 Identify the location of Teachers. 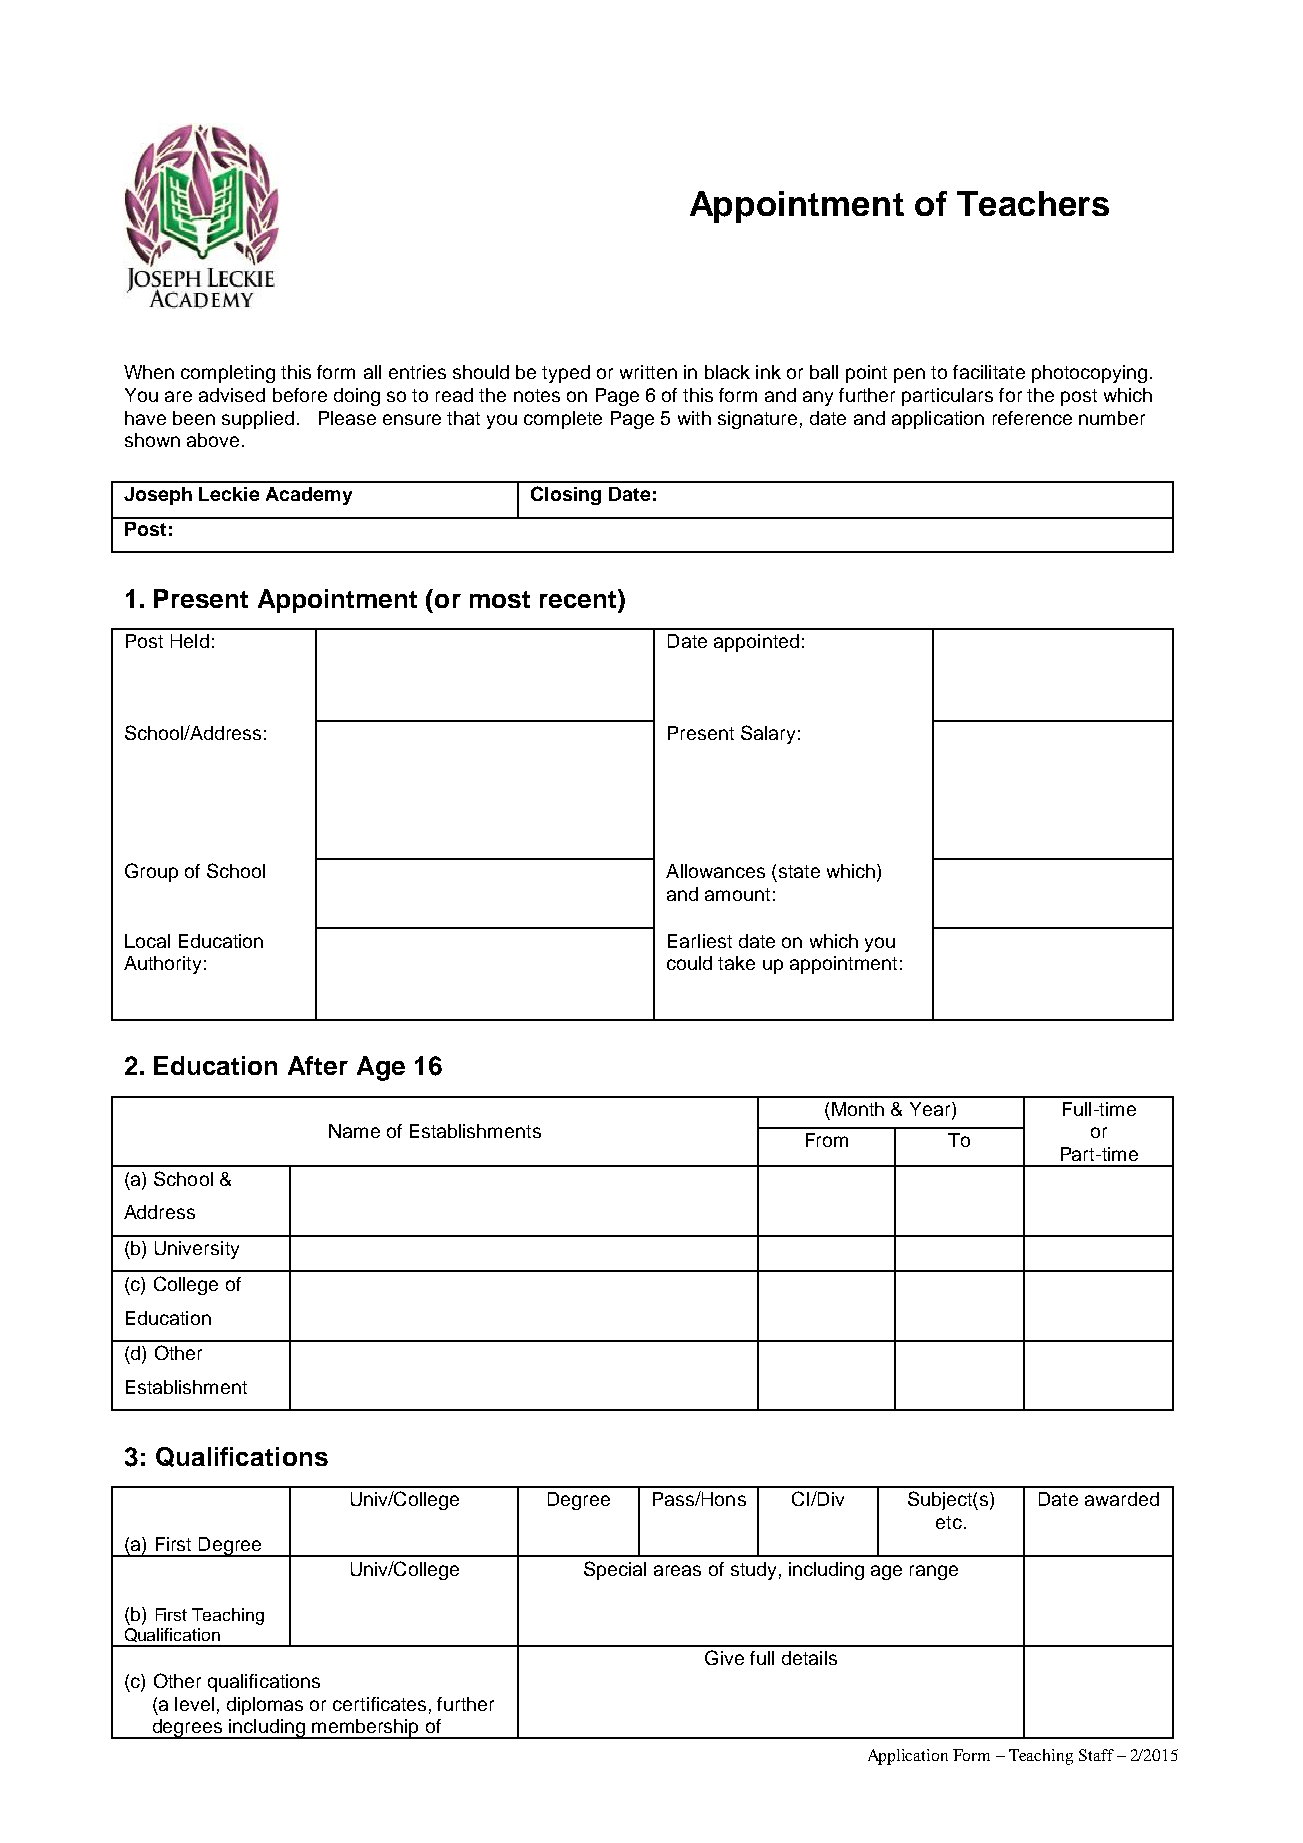
(1033, 203).
